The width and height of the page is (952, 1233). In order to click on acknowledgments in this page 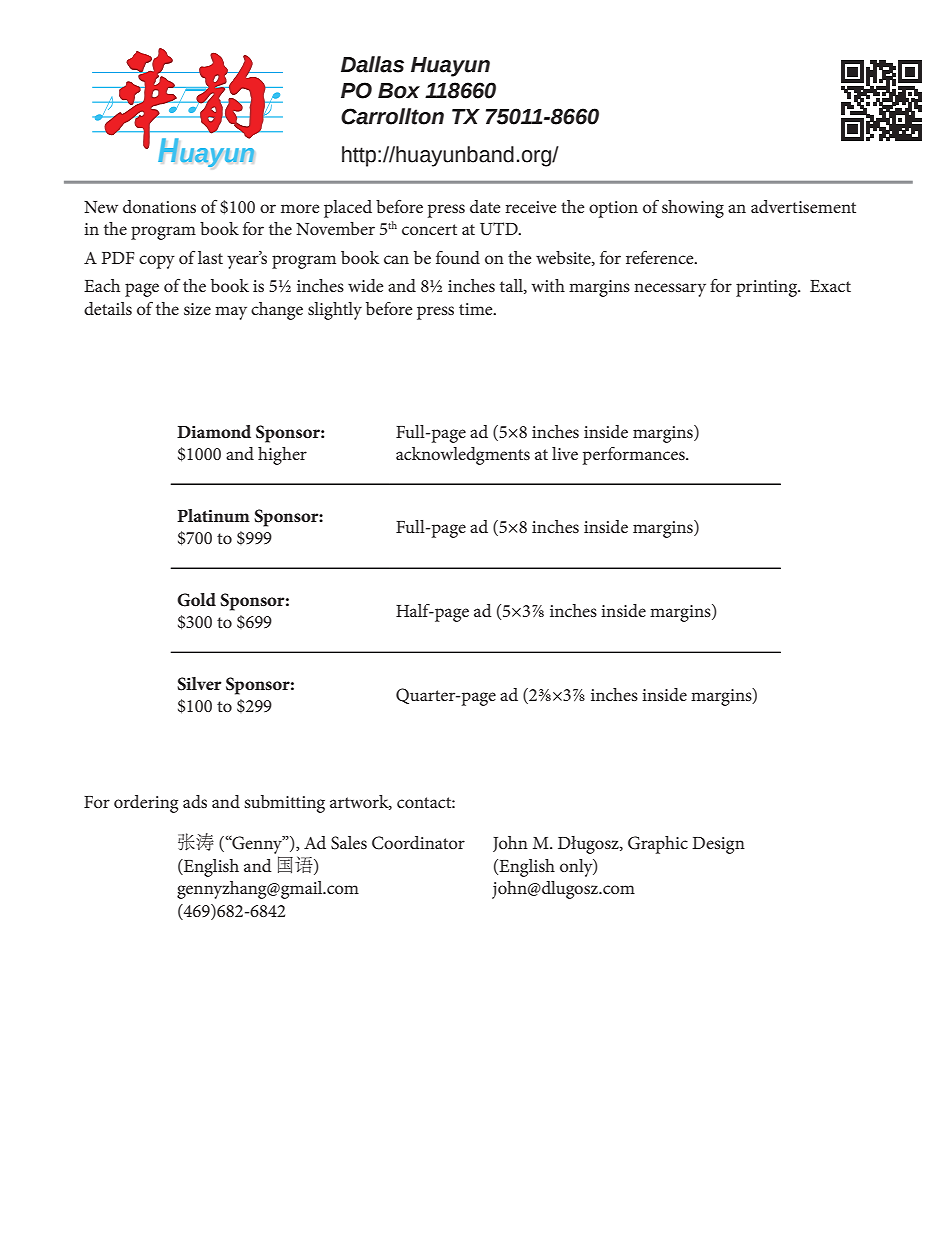, I will do `click(463, 456)`.
